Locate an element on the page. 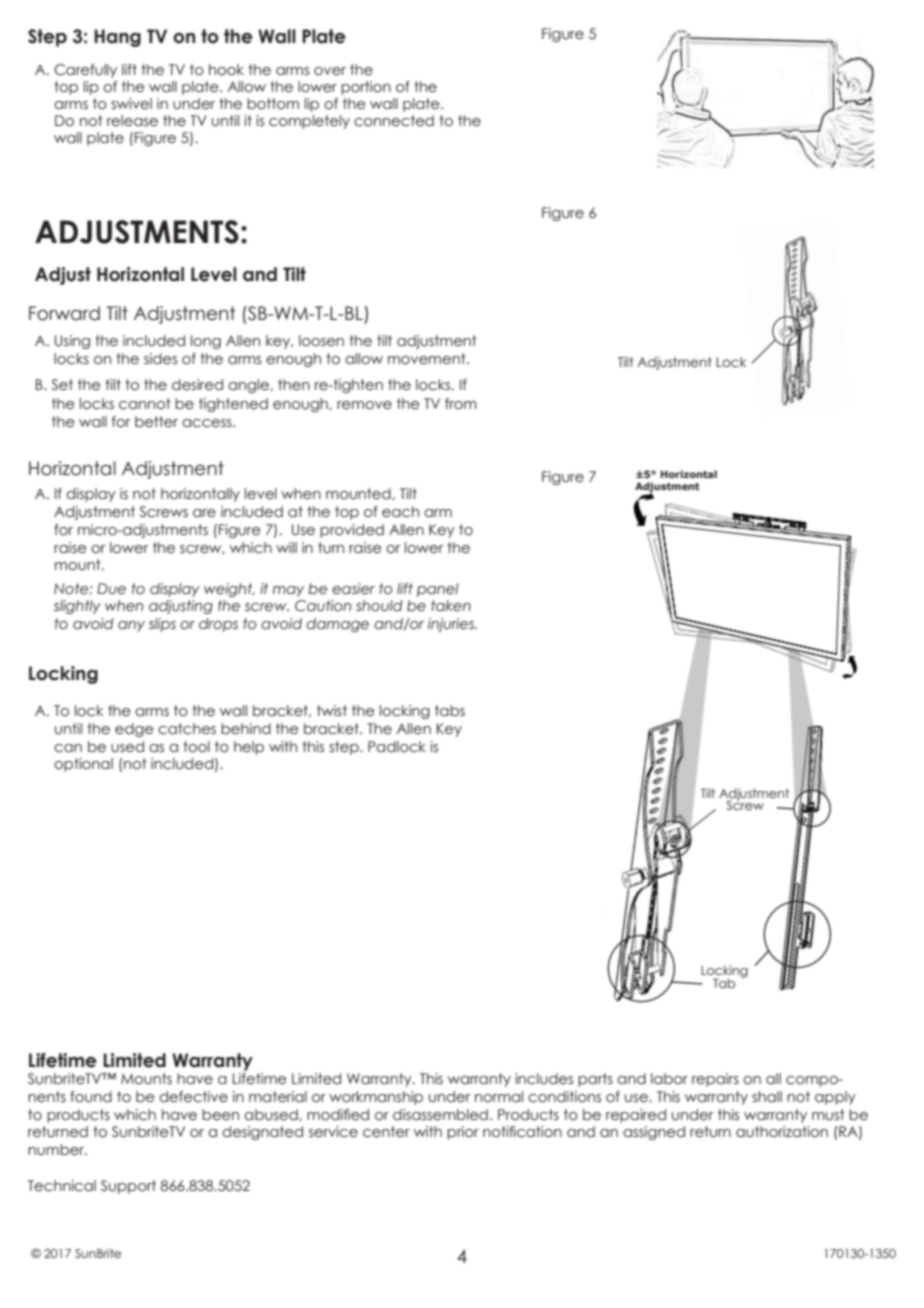 The height and width of the page is (1308, 924). optional is located at coordinates (83, 765).
